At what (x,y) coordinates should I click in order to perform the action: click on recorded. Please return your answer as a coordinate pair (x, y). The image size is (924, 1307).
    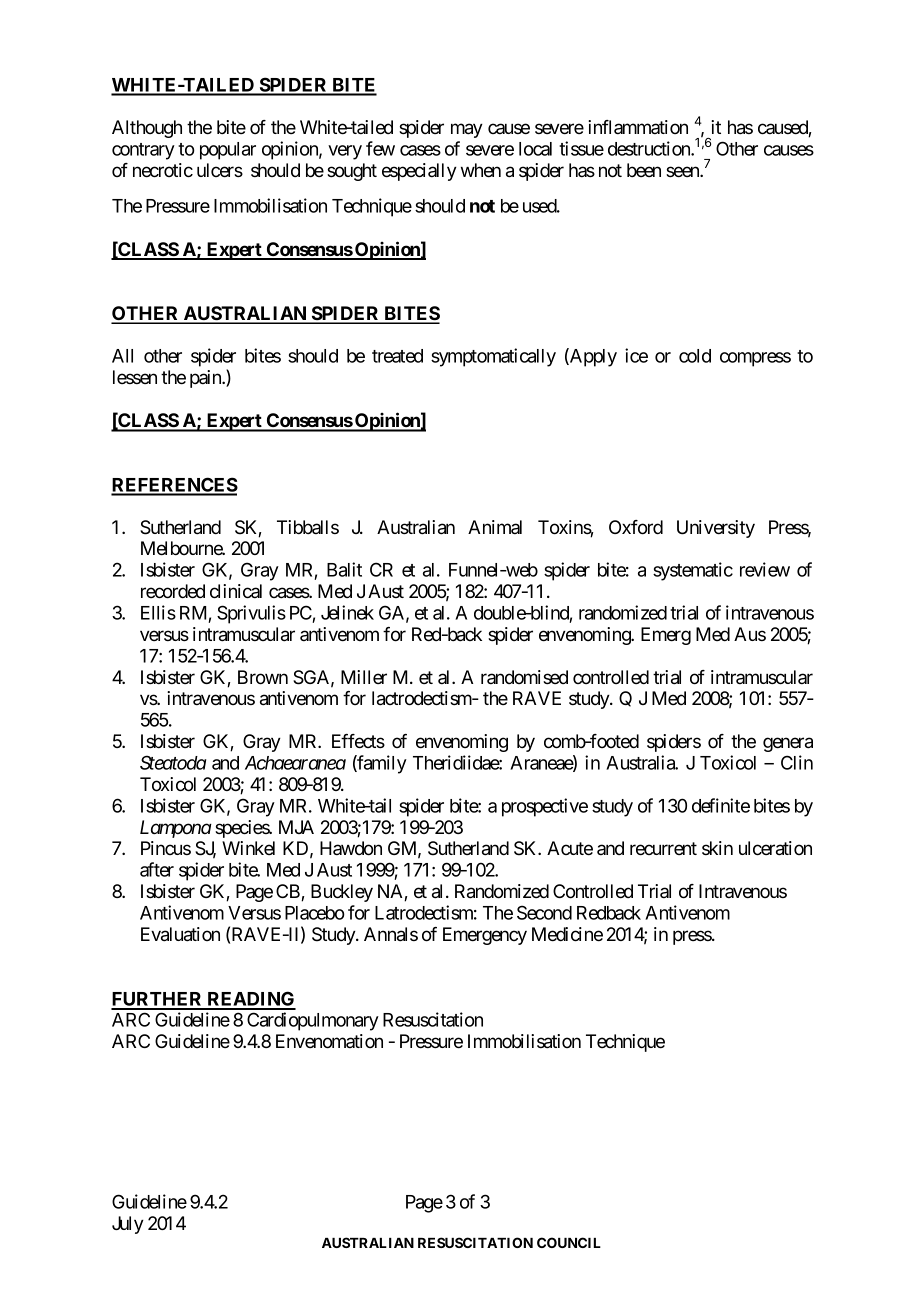
    Looking at the image, I should click on (173, 591).
